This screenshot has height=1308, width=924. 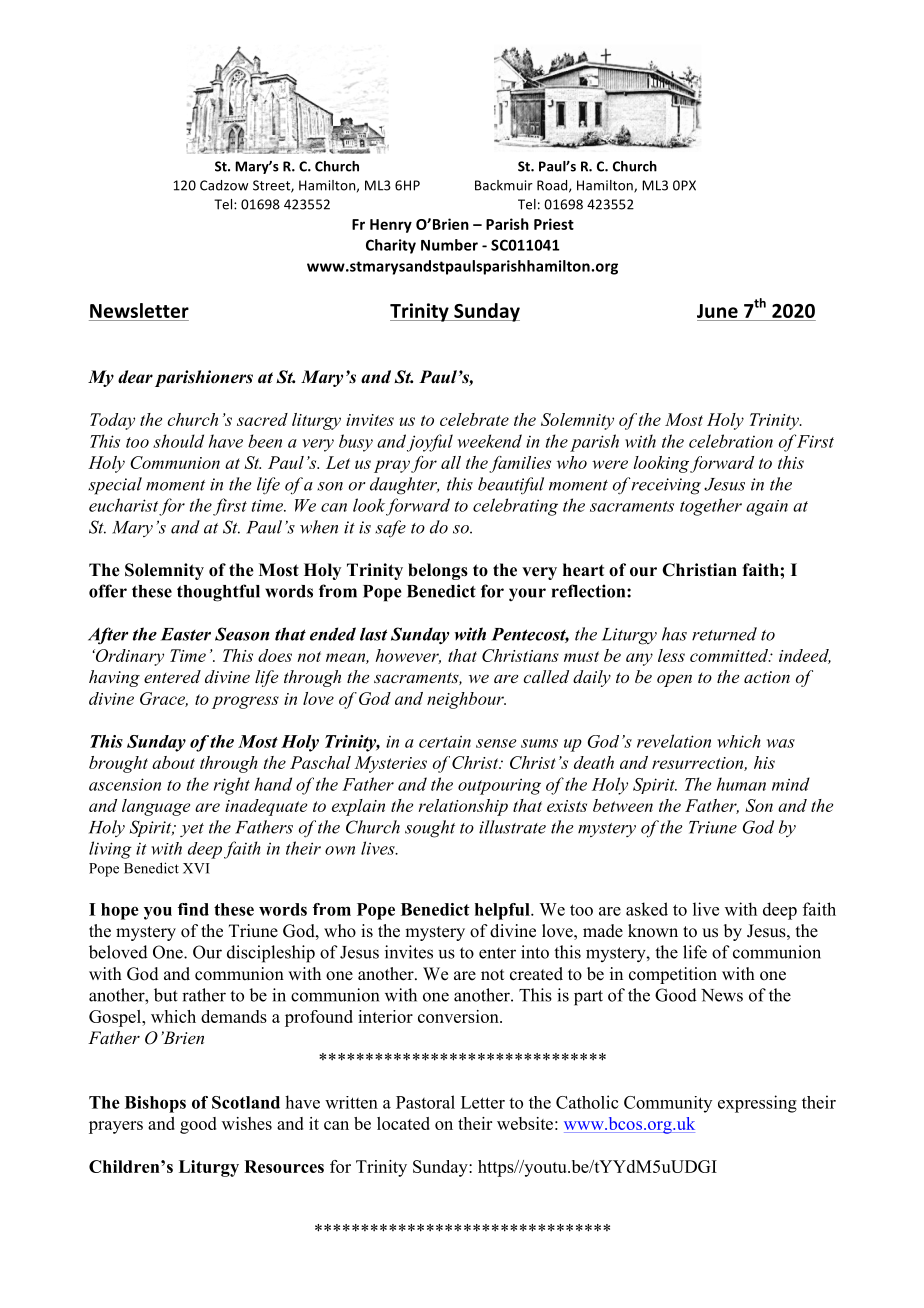 What do you see at coordinates (449, 245) in the screenshot?
I see `Number` at bounding box center [449, 245].
